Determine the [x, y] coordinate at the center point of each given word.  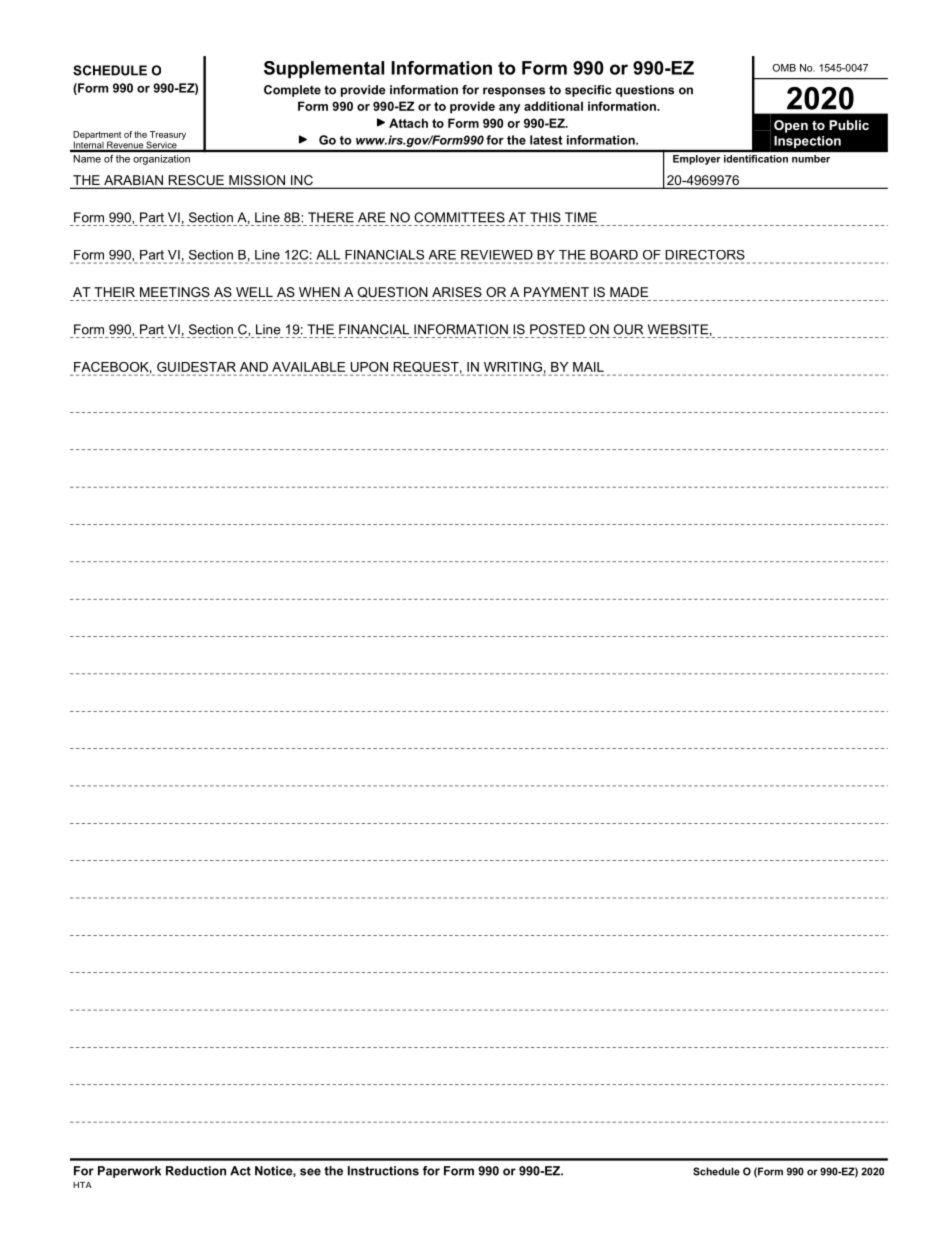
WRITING [513, 367]
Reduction [196, 1171]
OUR [628, 329]
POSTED [557, 329]
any [509, 109]
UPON [369, 367]
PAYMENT [556, 292]
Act [240, 1171]
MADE [629, 292]
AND [254, 367]
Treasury [167, 136]
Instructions [383, 1171]
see [310, 1172]
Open [791, 126]
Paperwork [129, 1172]
